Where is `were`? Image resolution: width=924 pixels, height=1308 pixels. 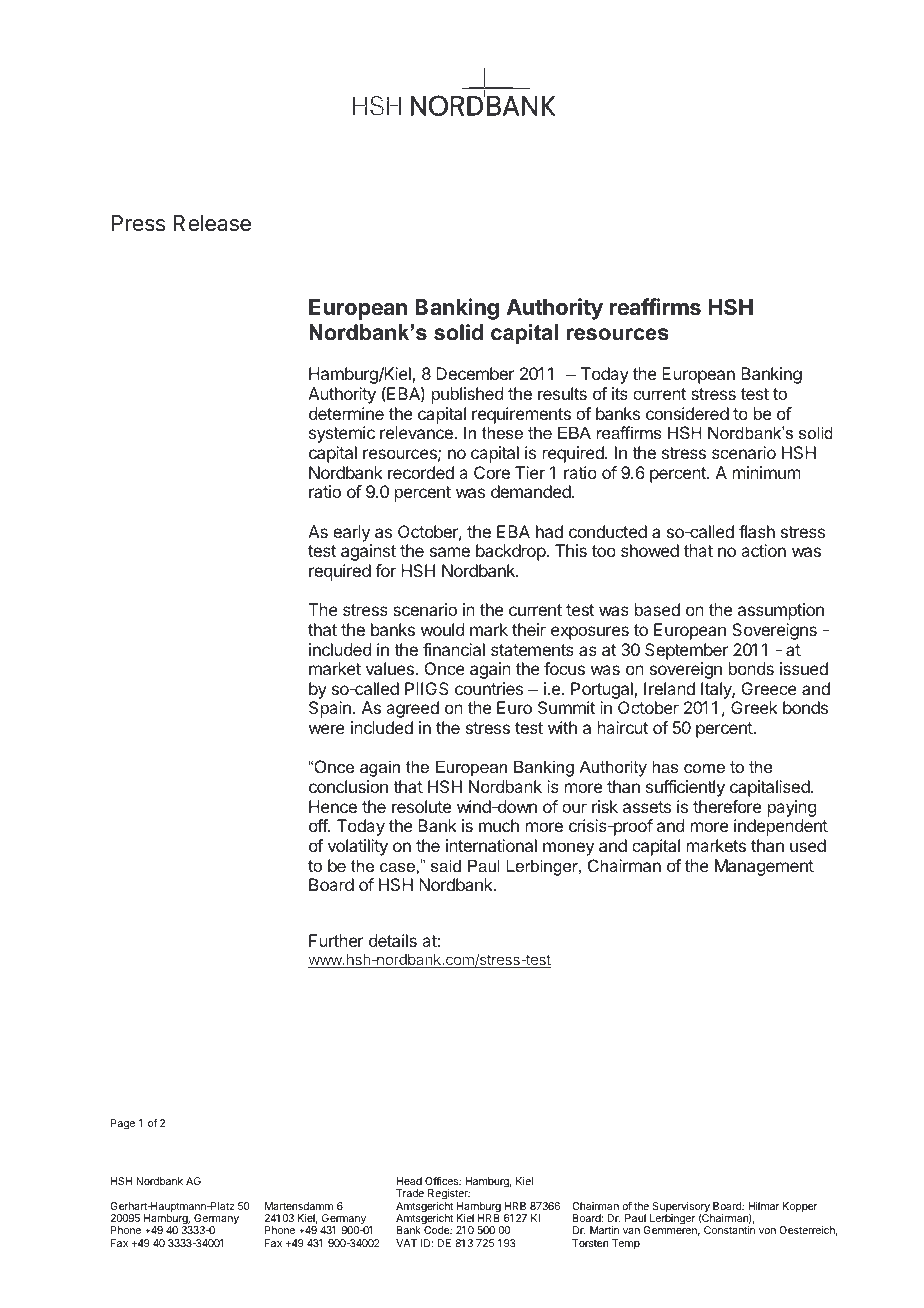 were is located at coordinates (327, 729).
